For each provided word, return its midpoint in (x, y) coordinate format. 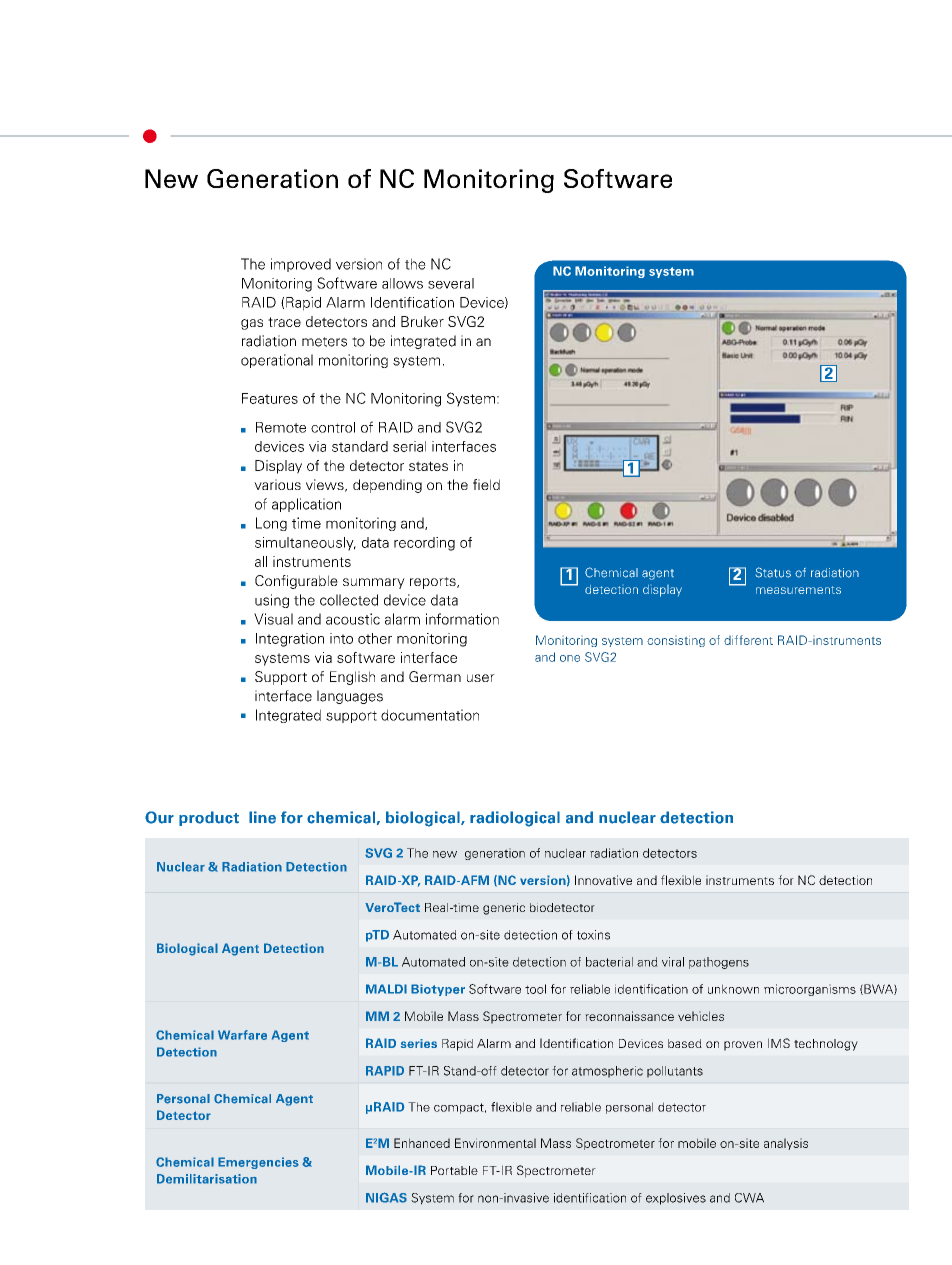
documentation (430, 715)
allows (402, 283)
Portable (454, 1170)
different (748, 640)
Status (773, 572)
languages (350, 697)
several (451, 283)
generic (504, 909)
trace (284, 322)
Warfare (242, 1035)
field (486, 484)
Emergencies (258, 1163)
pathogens (719, 963)
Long (271, 524)
